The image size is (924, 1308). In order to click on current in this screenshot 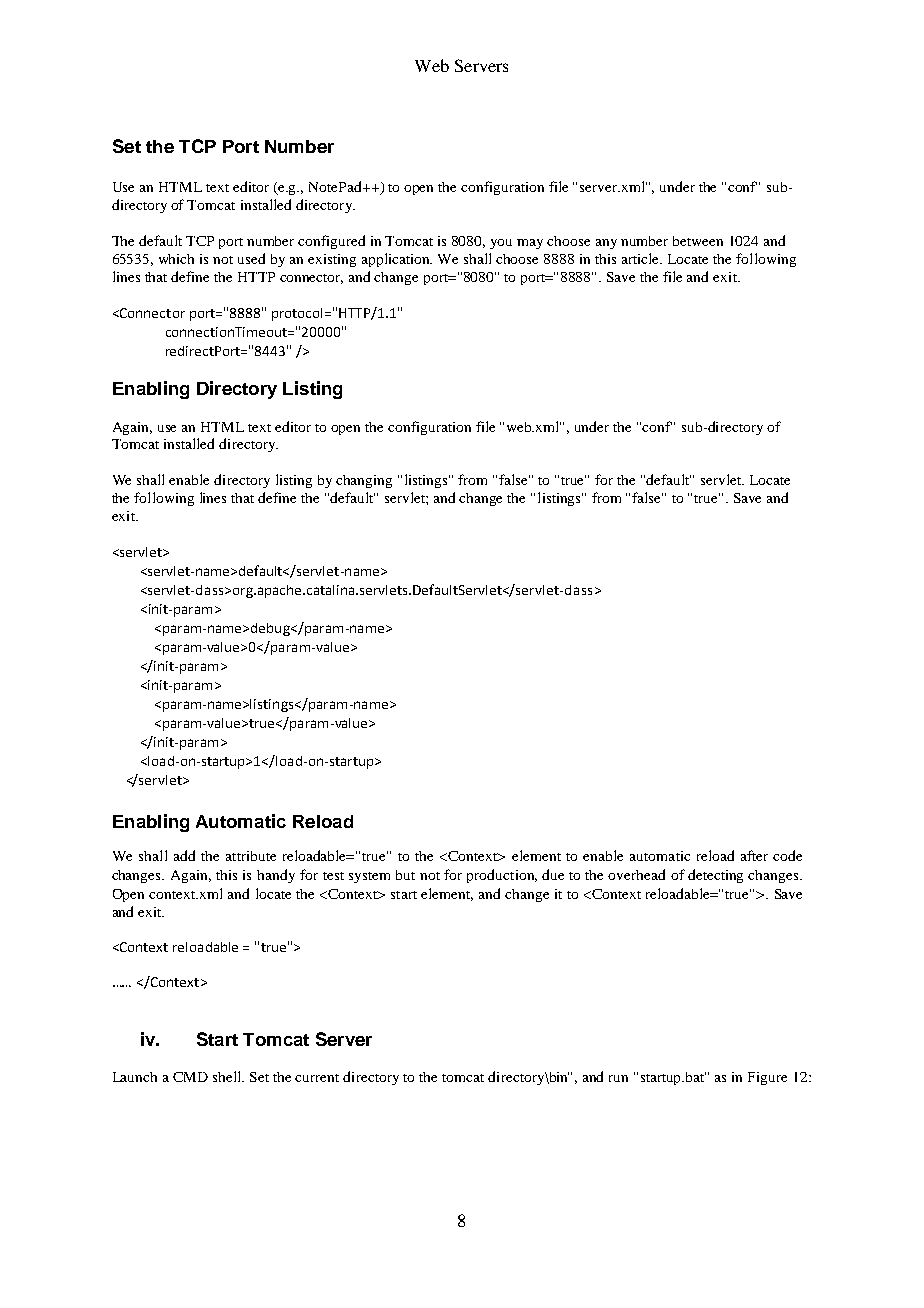, I will do `click(317, 1078)`.
